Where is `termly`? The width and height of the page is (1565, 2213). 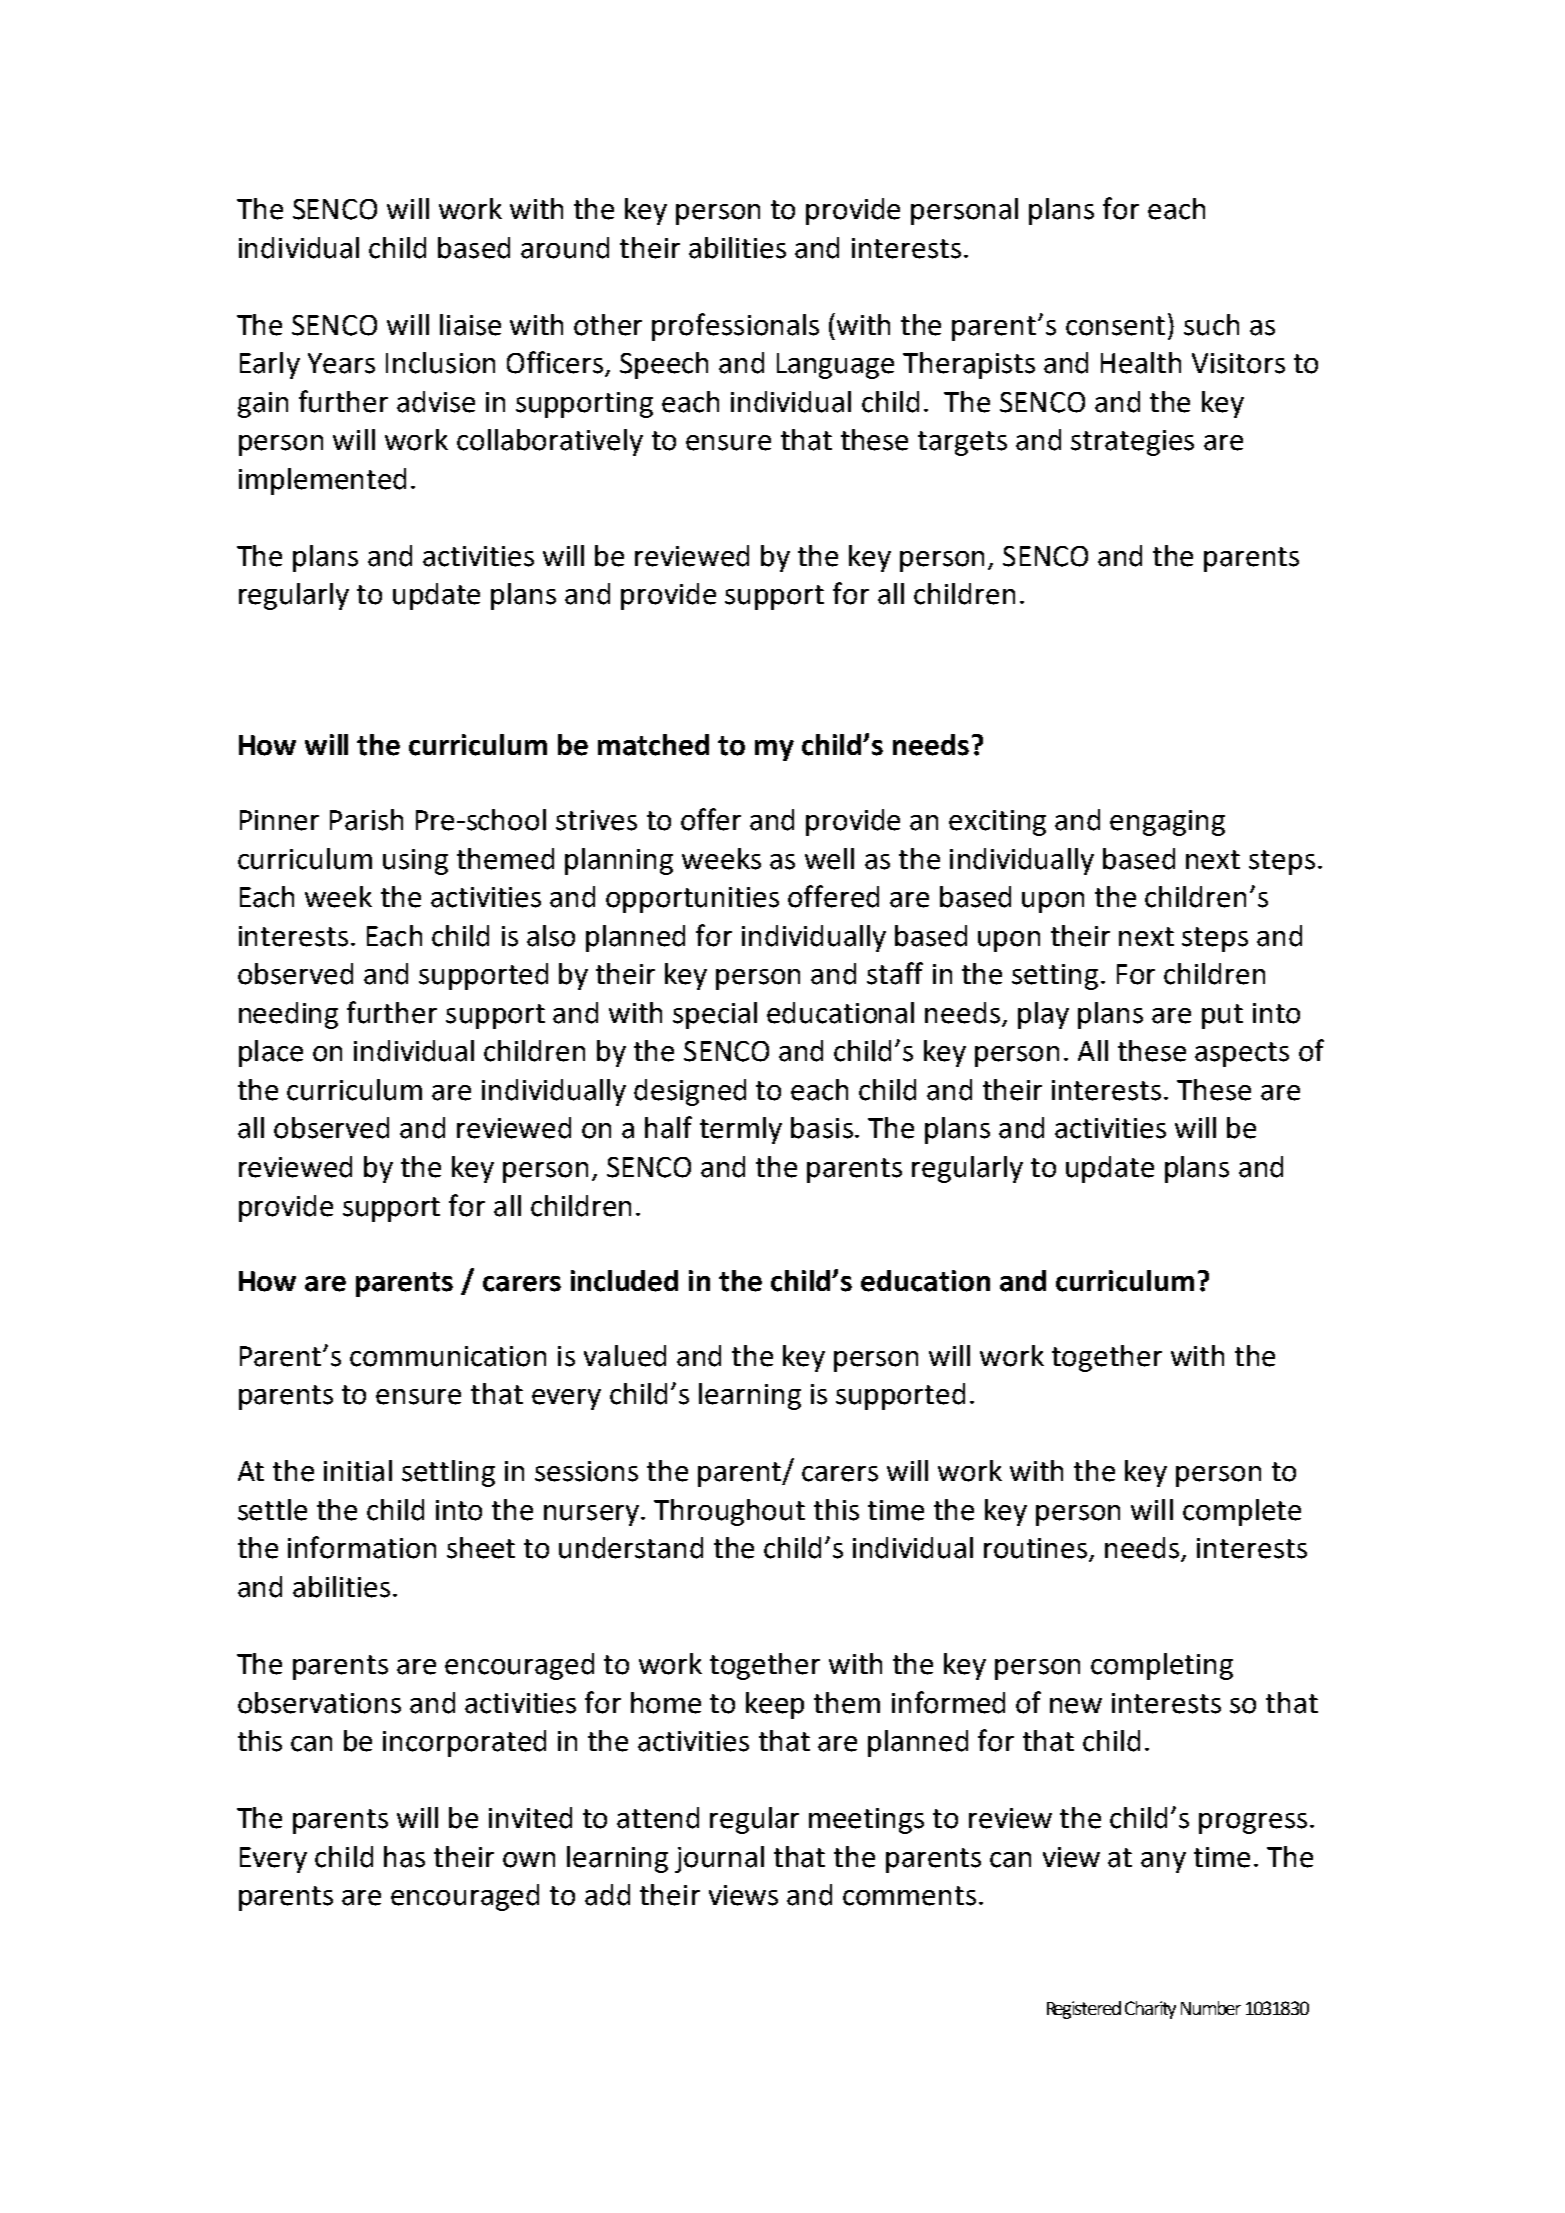
termly is located at coordinates (741, 1130).
